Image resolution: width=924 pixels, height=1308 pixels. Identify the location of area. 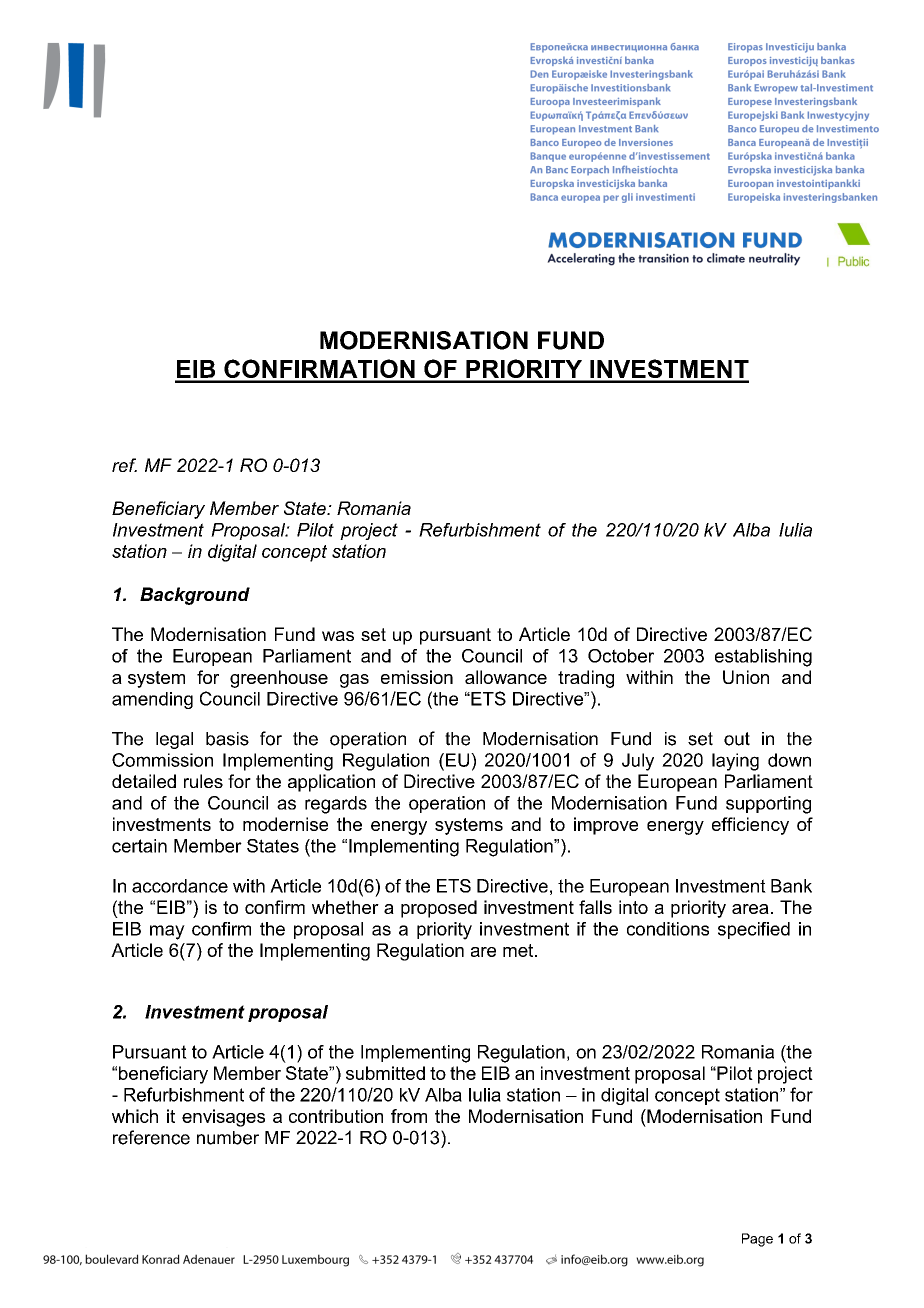
(750, 909).
